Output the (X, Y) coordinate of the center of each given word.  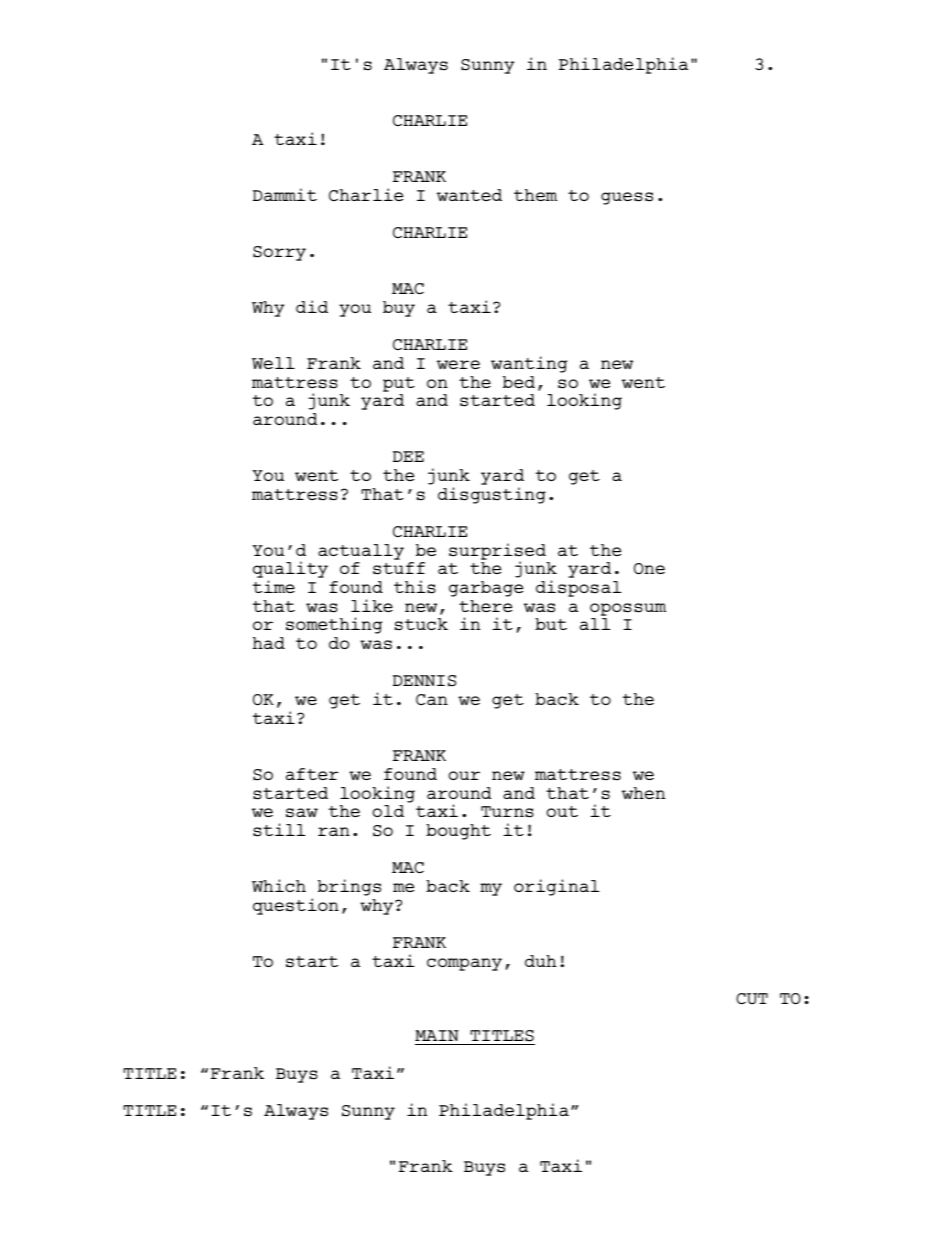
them (535, 195)
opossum (628, 609)
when (643, 793)
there (485, 606)
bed (519, 382)
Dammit (285, 194)
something (334, 625)
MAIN (437, 1035)
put (399, 384)
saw (302, 813)
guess (627, 198)
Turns (507, 812)
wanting (529, 364)
